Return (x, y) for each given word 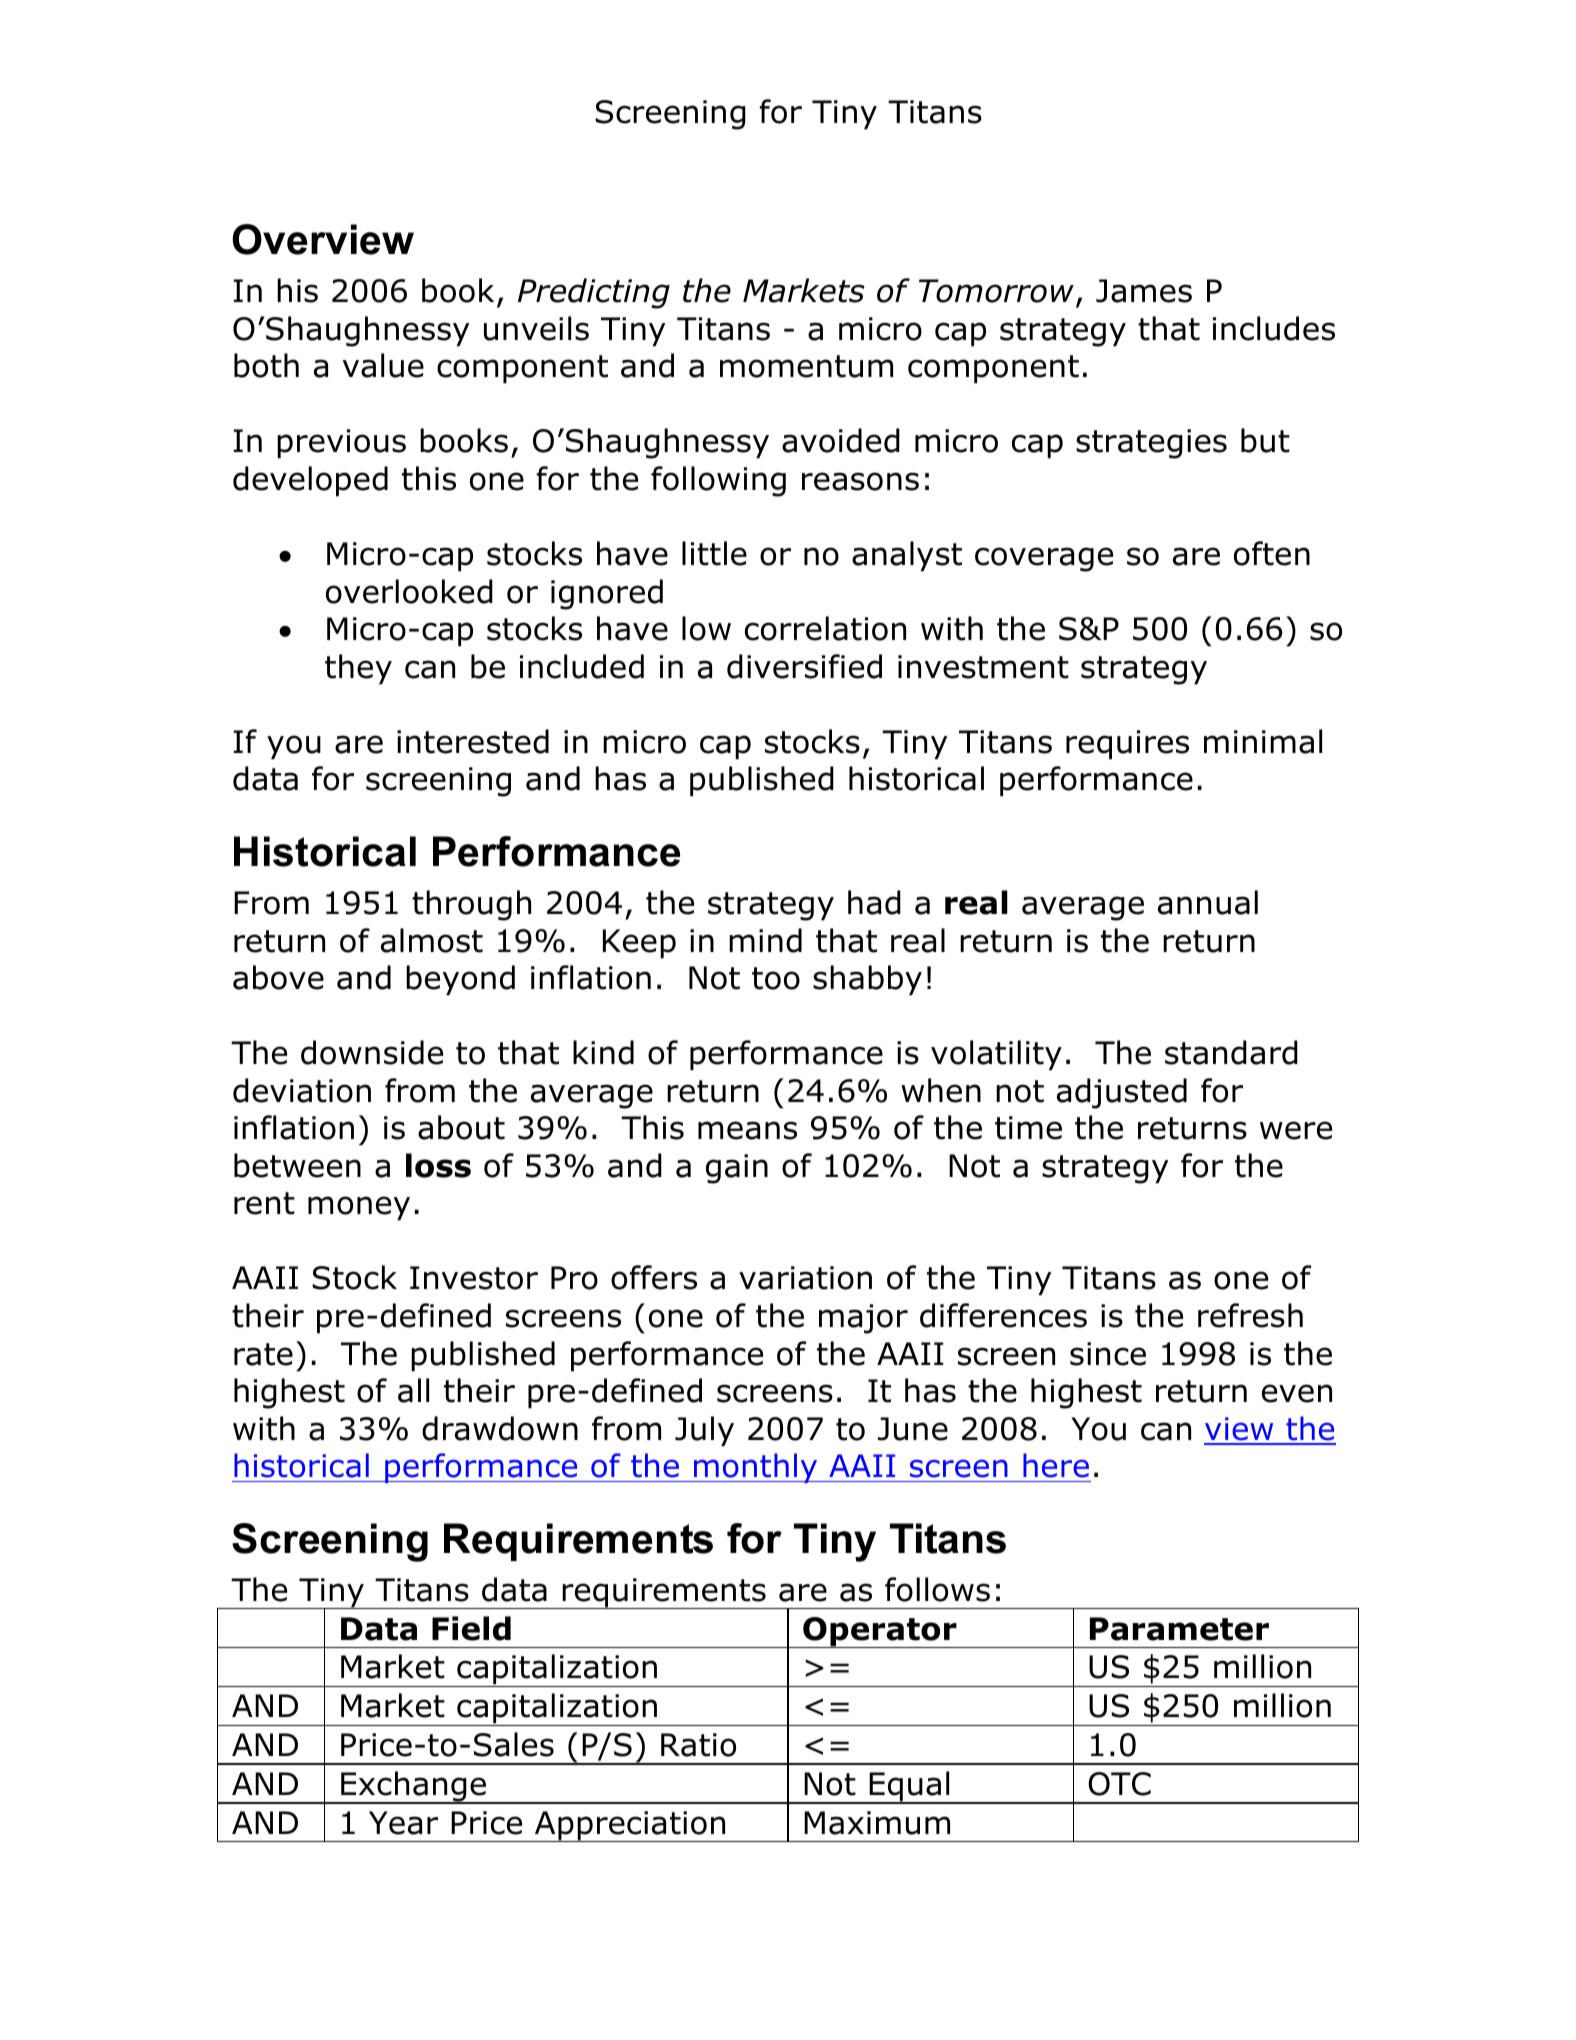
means (747, 1130)
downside (372, 1052)
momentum (806, 366)
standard (1231, 1052)
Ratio (698, 1745)
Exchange (414, 1787)
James (1144, 291)
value (383, 365)
